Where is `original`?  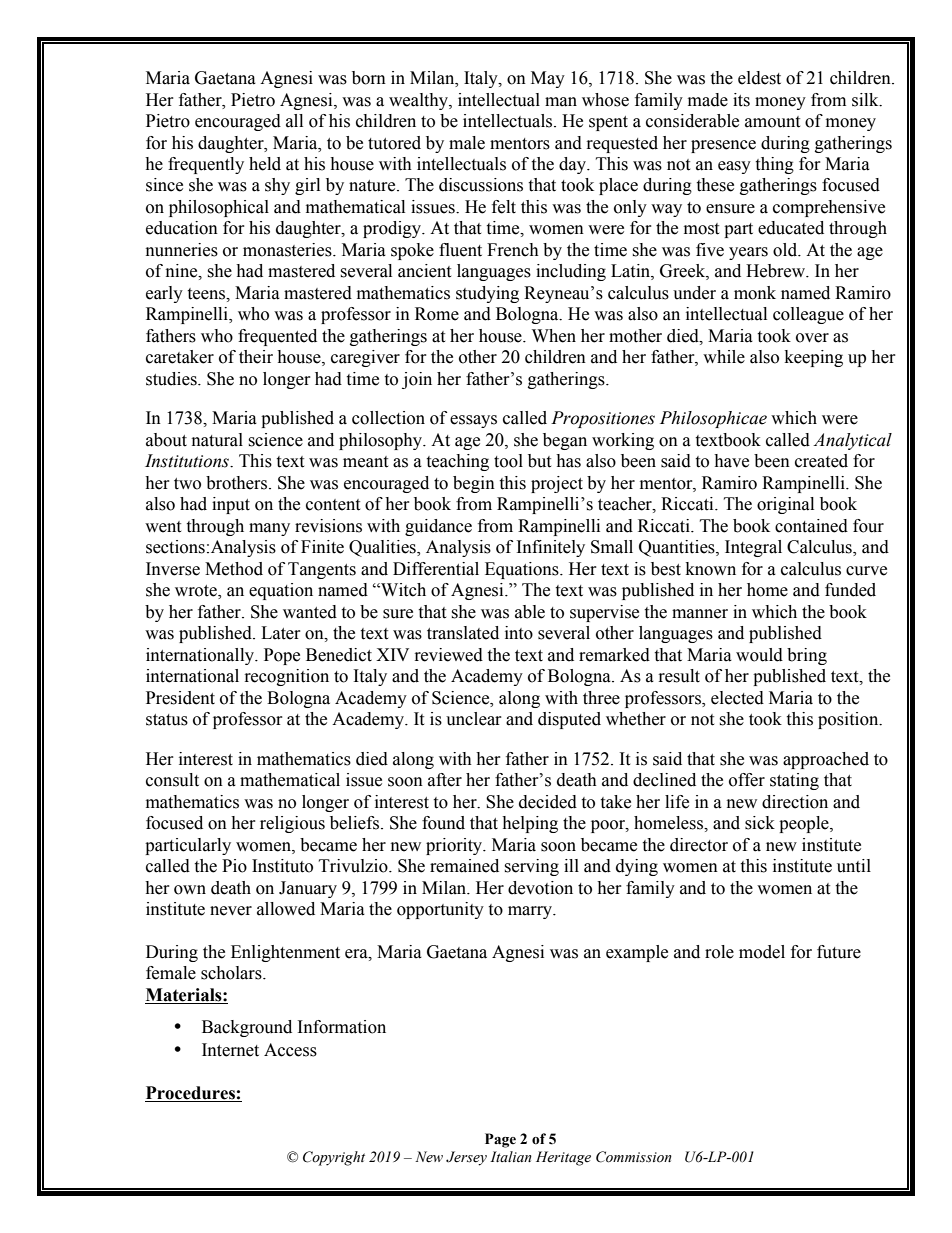
original is located at coordinates (785, 505).
